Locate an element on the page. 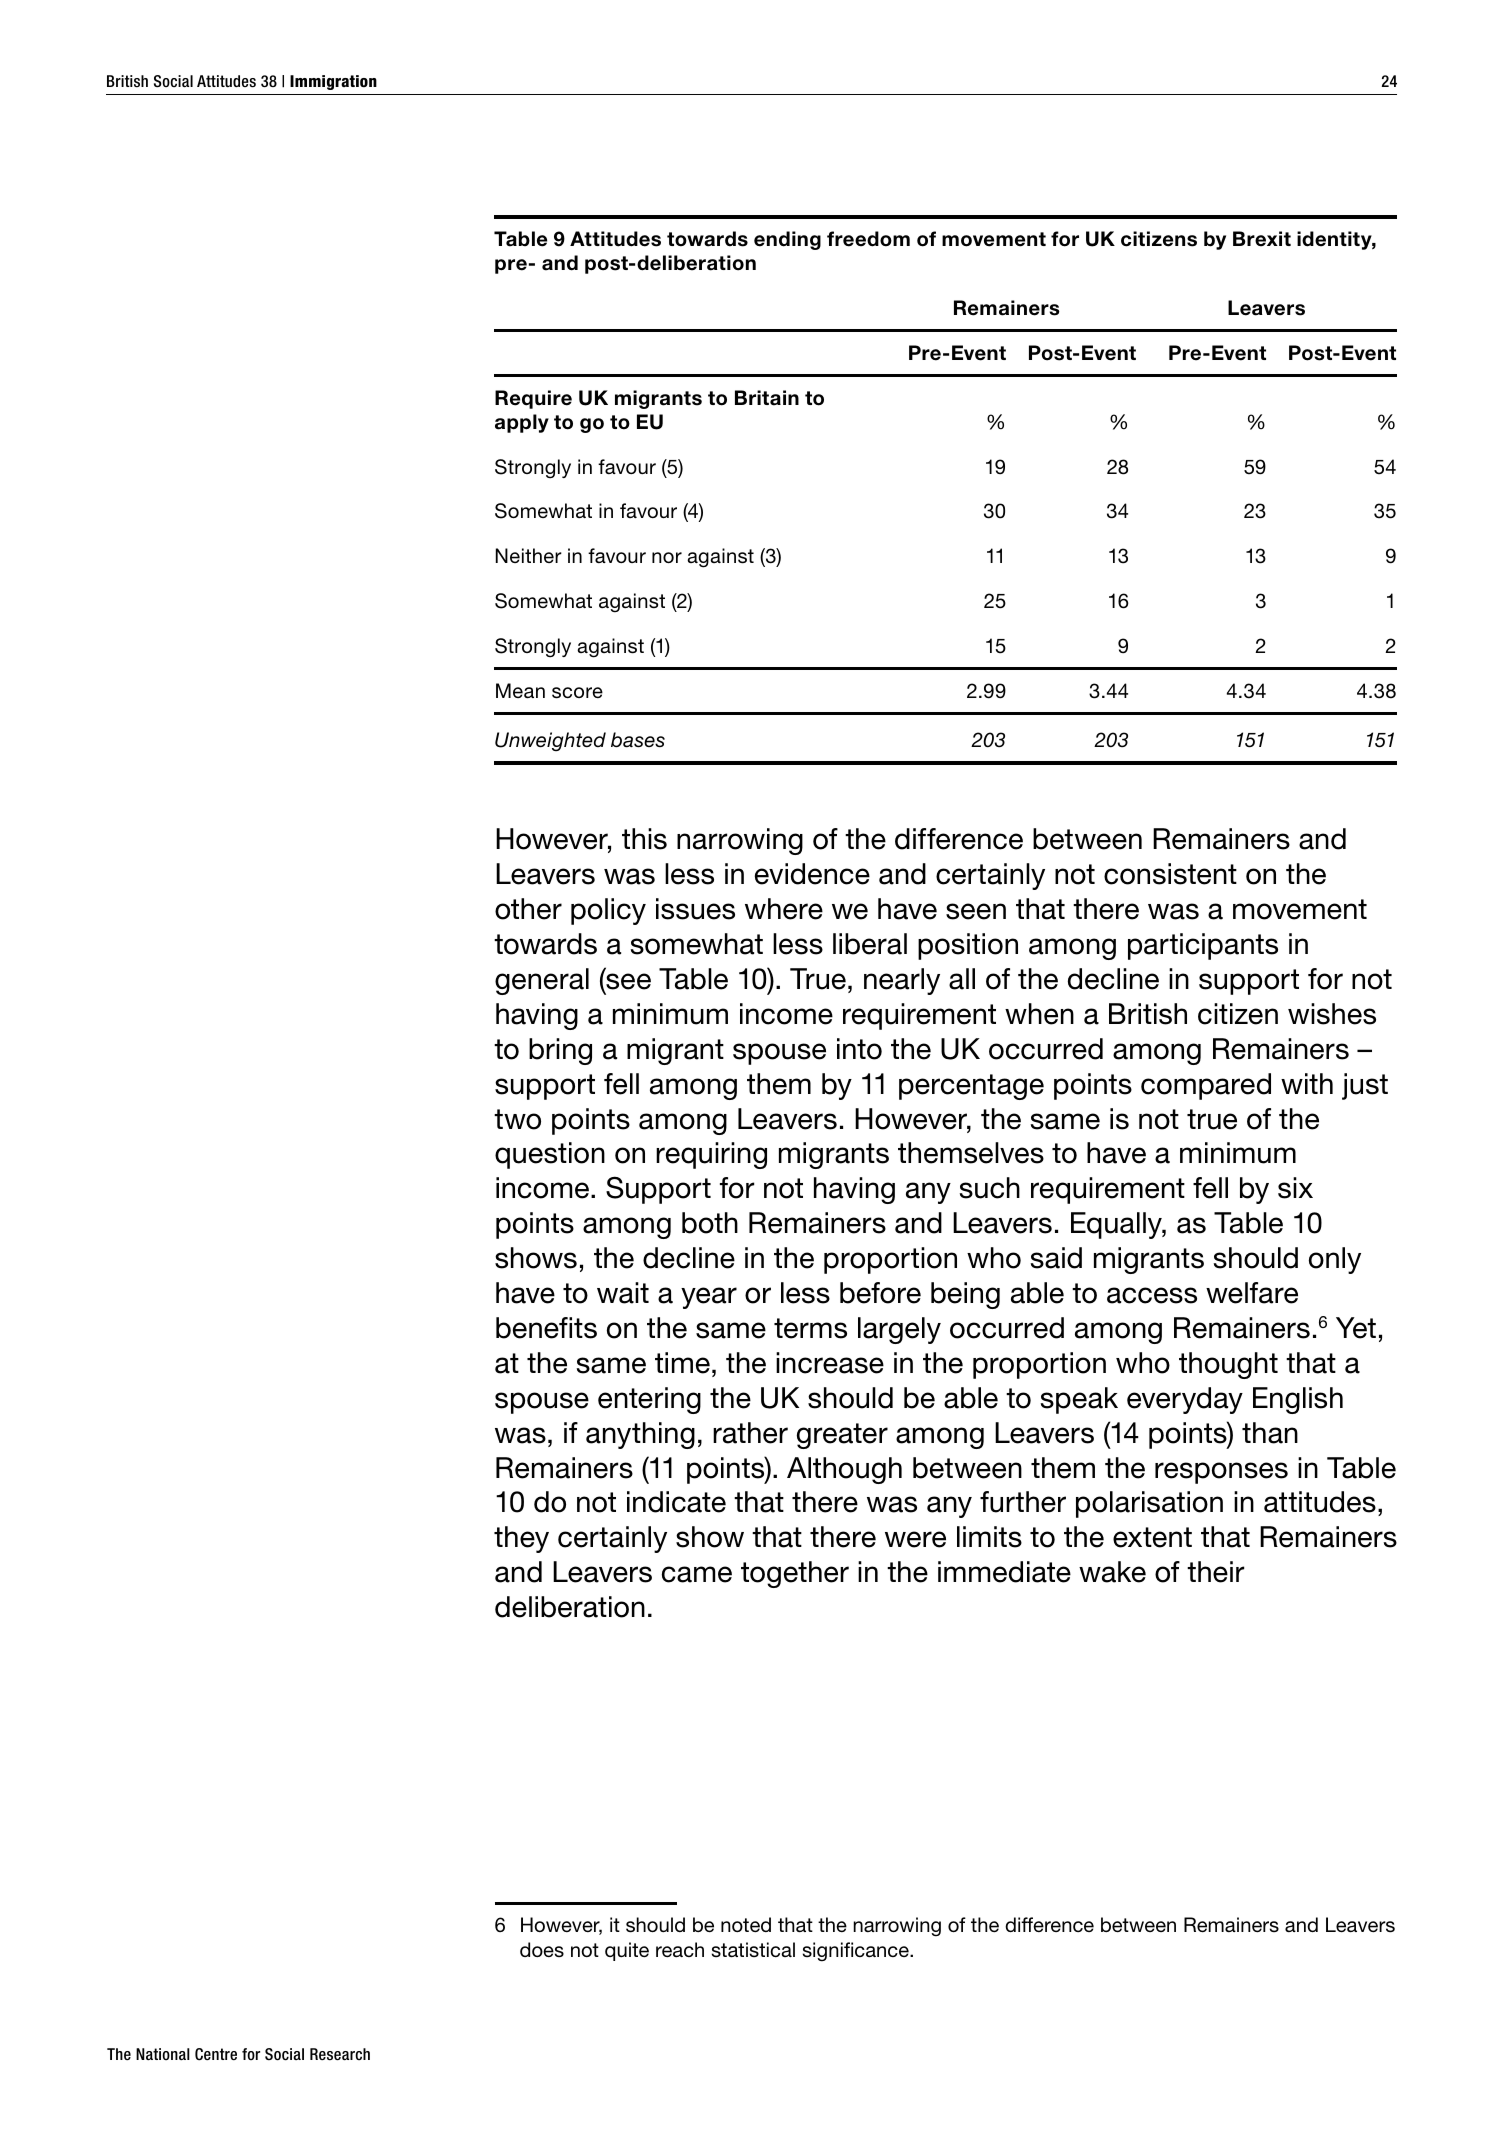  consistent is located at coordinates (1170, 874).
